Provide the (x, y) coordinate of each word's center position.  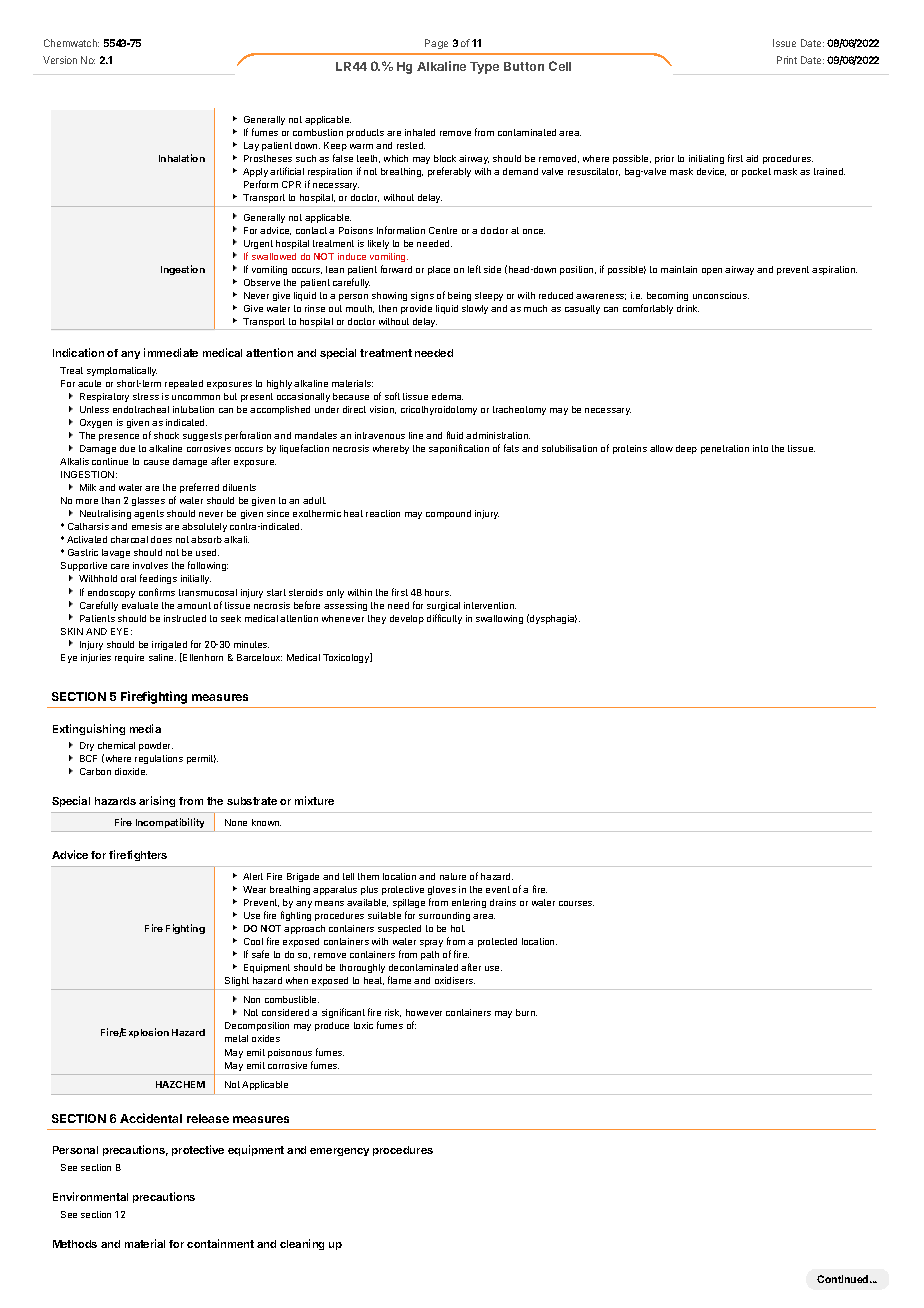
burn (526, 1012)
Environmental (90, 1196)
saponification (459, 449)
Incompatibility (170, 823)
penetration (725, 449)
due (127, 448)
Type (484, 68)
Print (787, 60)
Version (60, 60)
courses (576, 903)
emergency (339, 1152)
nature (453, 876)
